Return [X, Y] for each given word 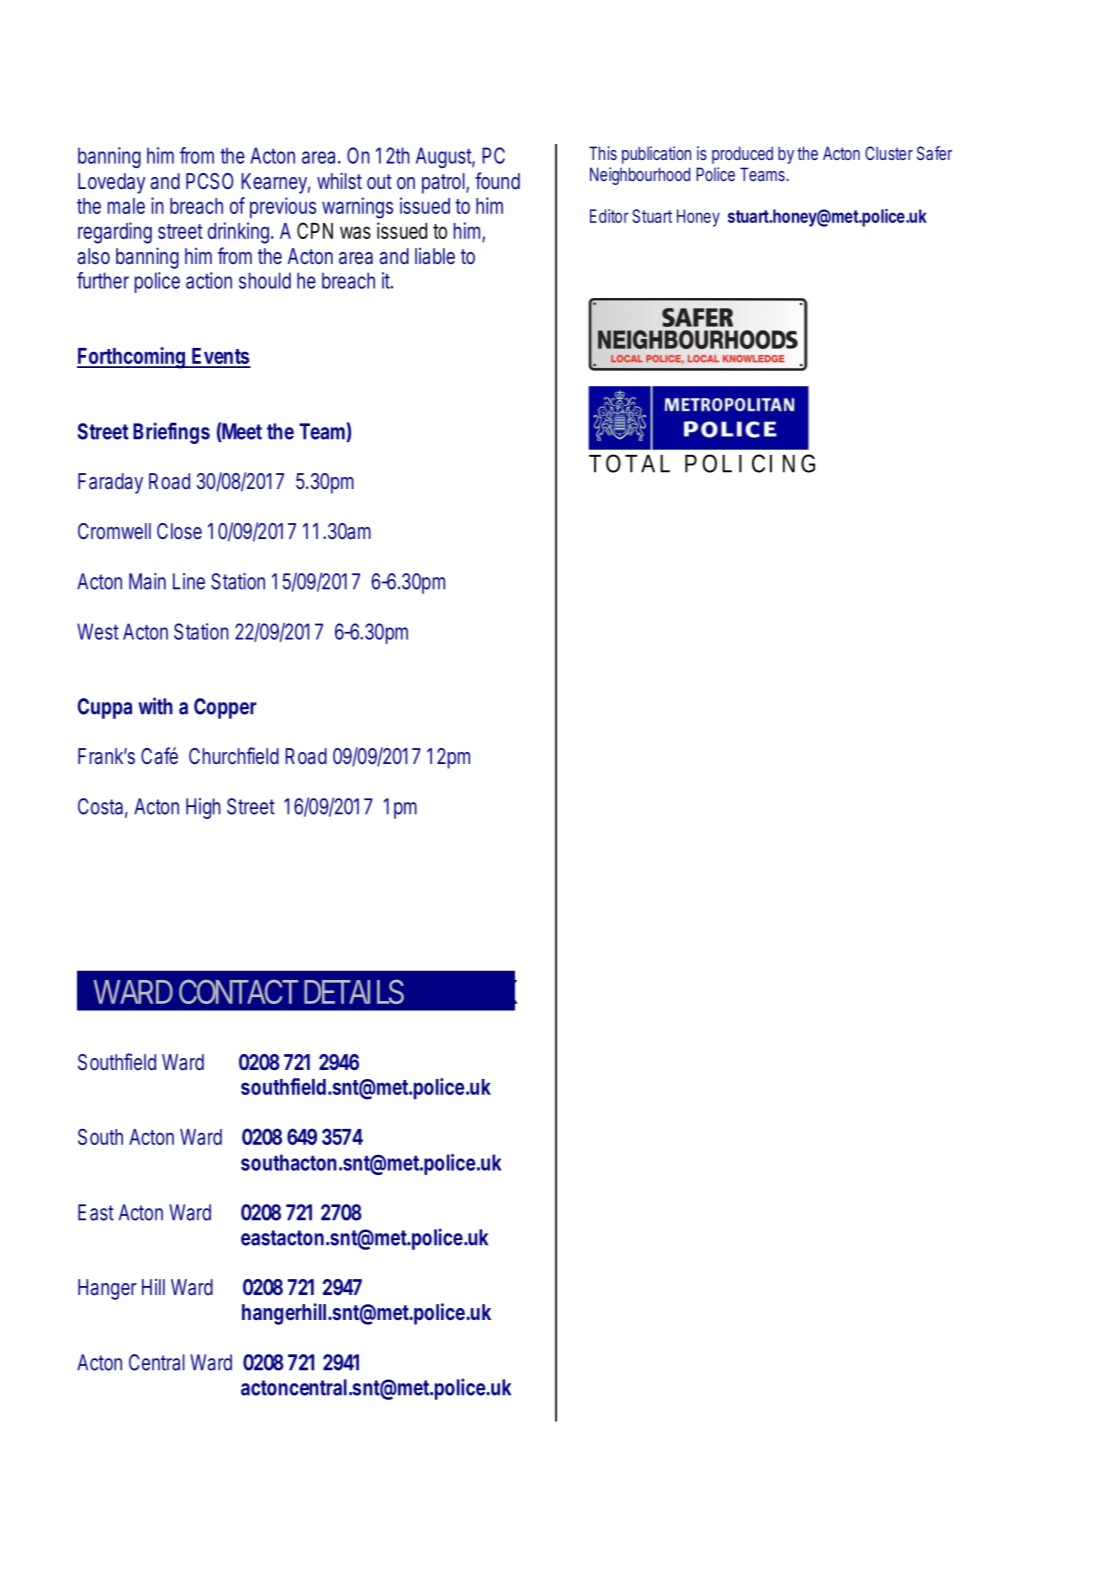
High [203, 808]
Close [179, 531]
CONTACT [238, 991]
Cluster [889, 153]
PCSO [209, 181]
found [497, 180]
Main [147, 581]
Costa [100, 806]
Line [189, 581]
